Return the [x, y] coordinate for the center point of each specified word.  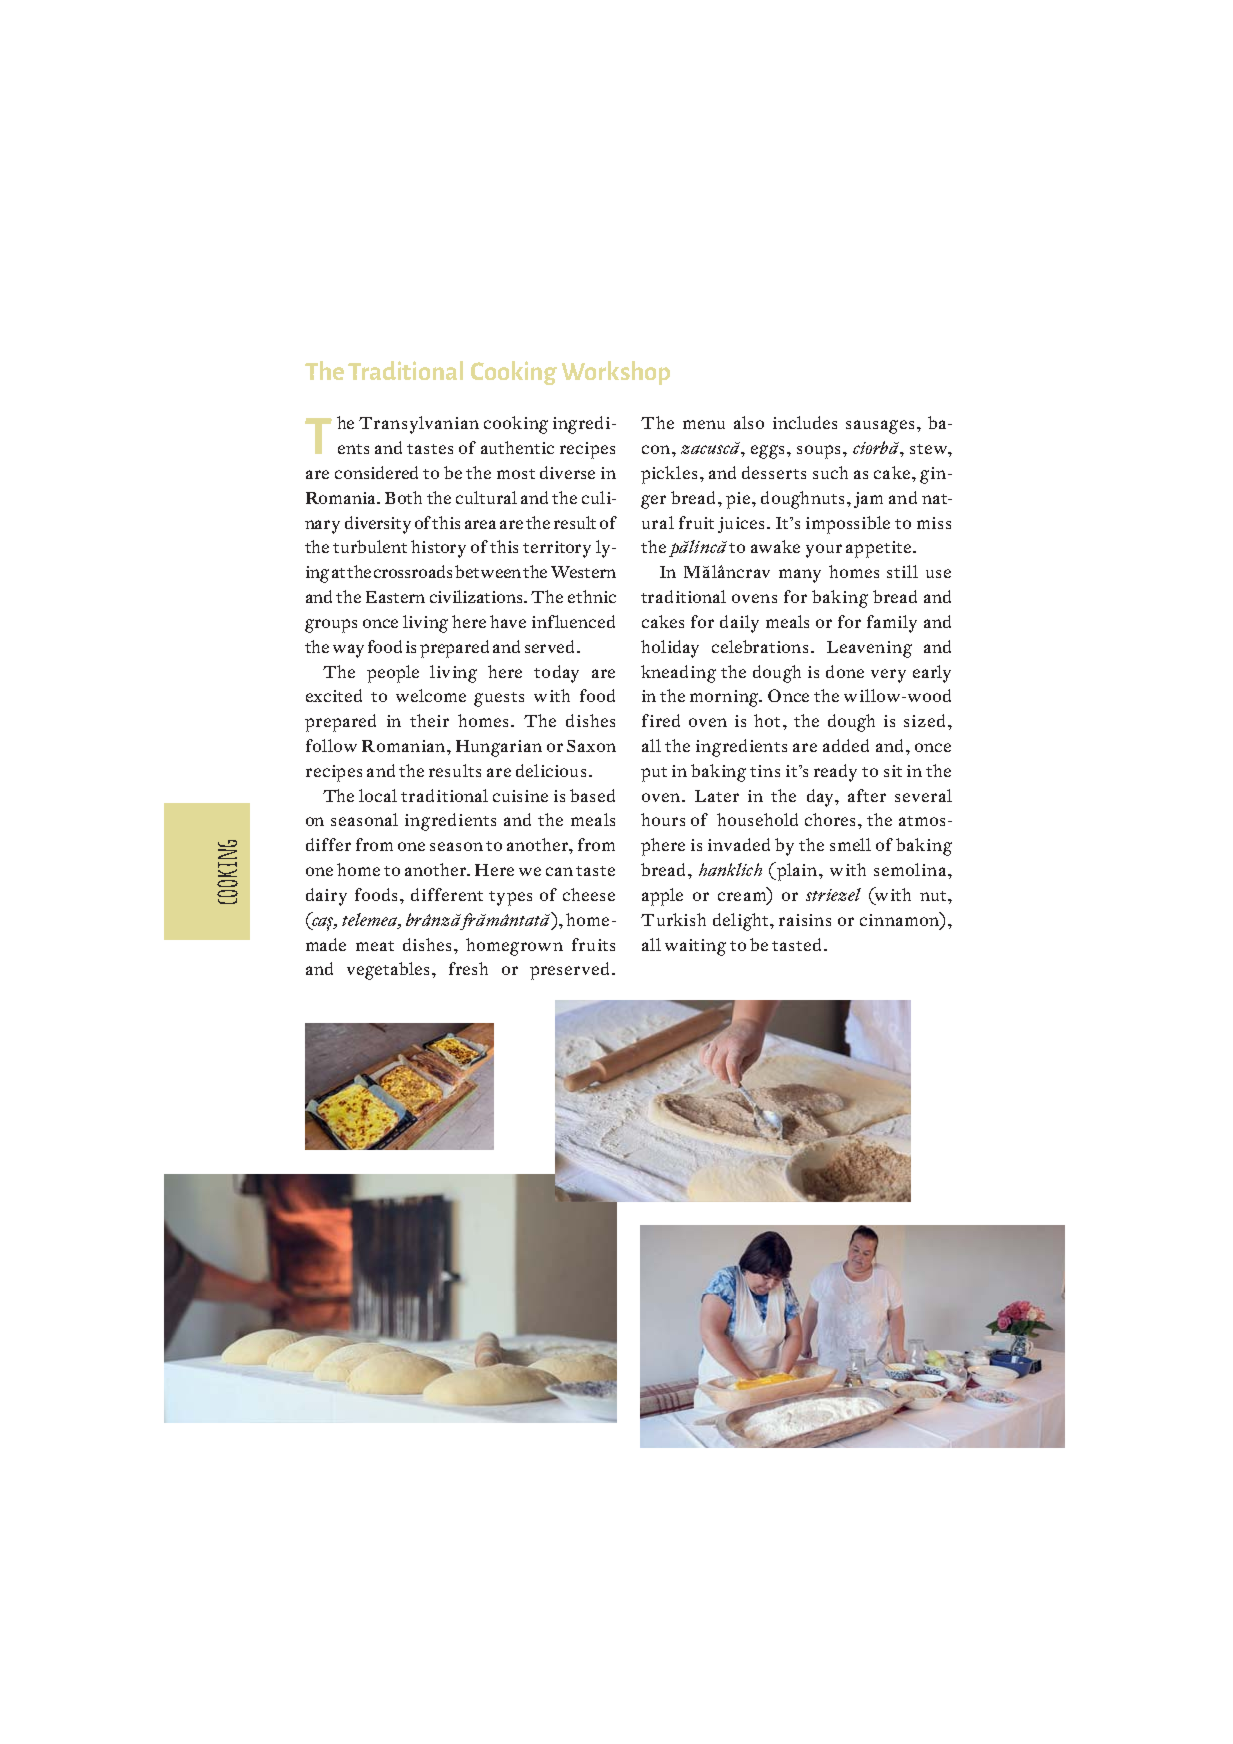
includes [805, 422]
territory [557, 549]
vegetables [388, 971]
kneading [678, 674]
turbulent [370, 546]
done [845, 671]
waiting [695, 947]
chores [830, 819]
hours [663, 819]
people [393, 674]
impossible [848, 525]
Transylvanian [419, 425]
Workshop [616, 373]
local [378, 795]
